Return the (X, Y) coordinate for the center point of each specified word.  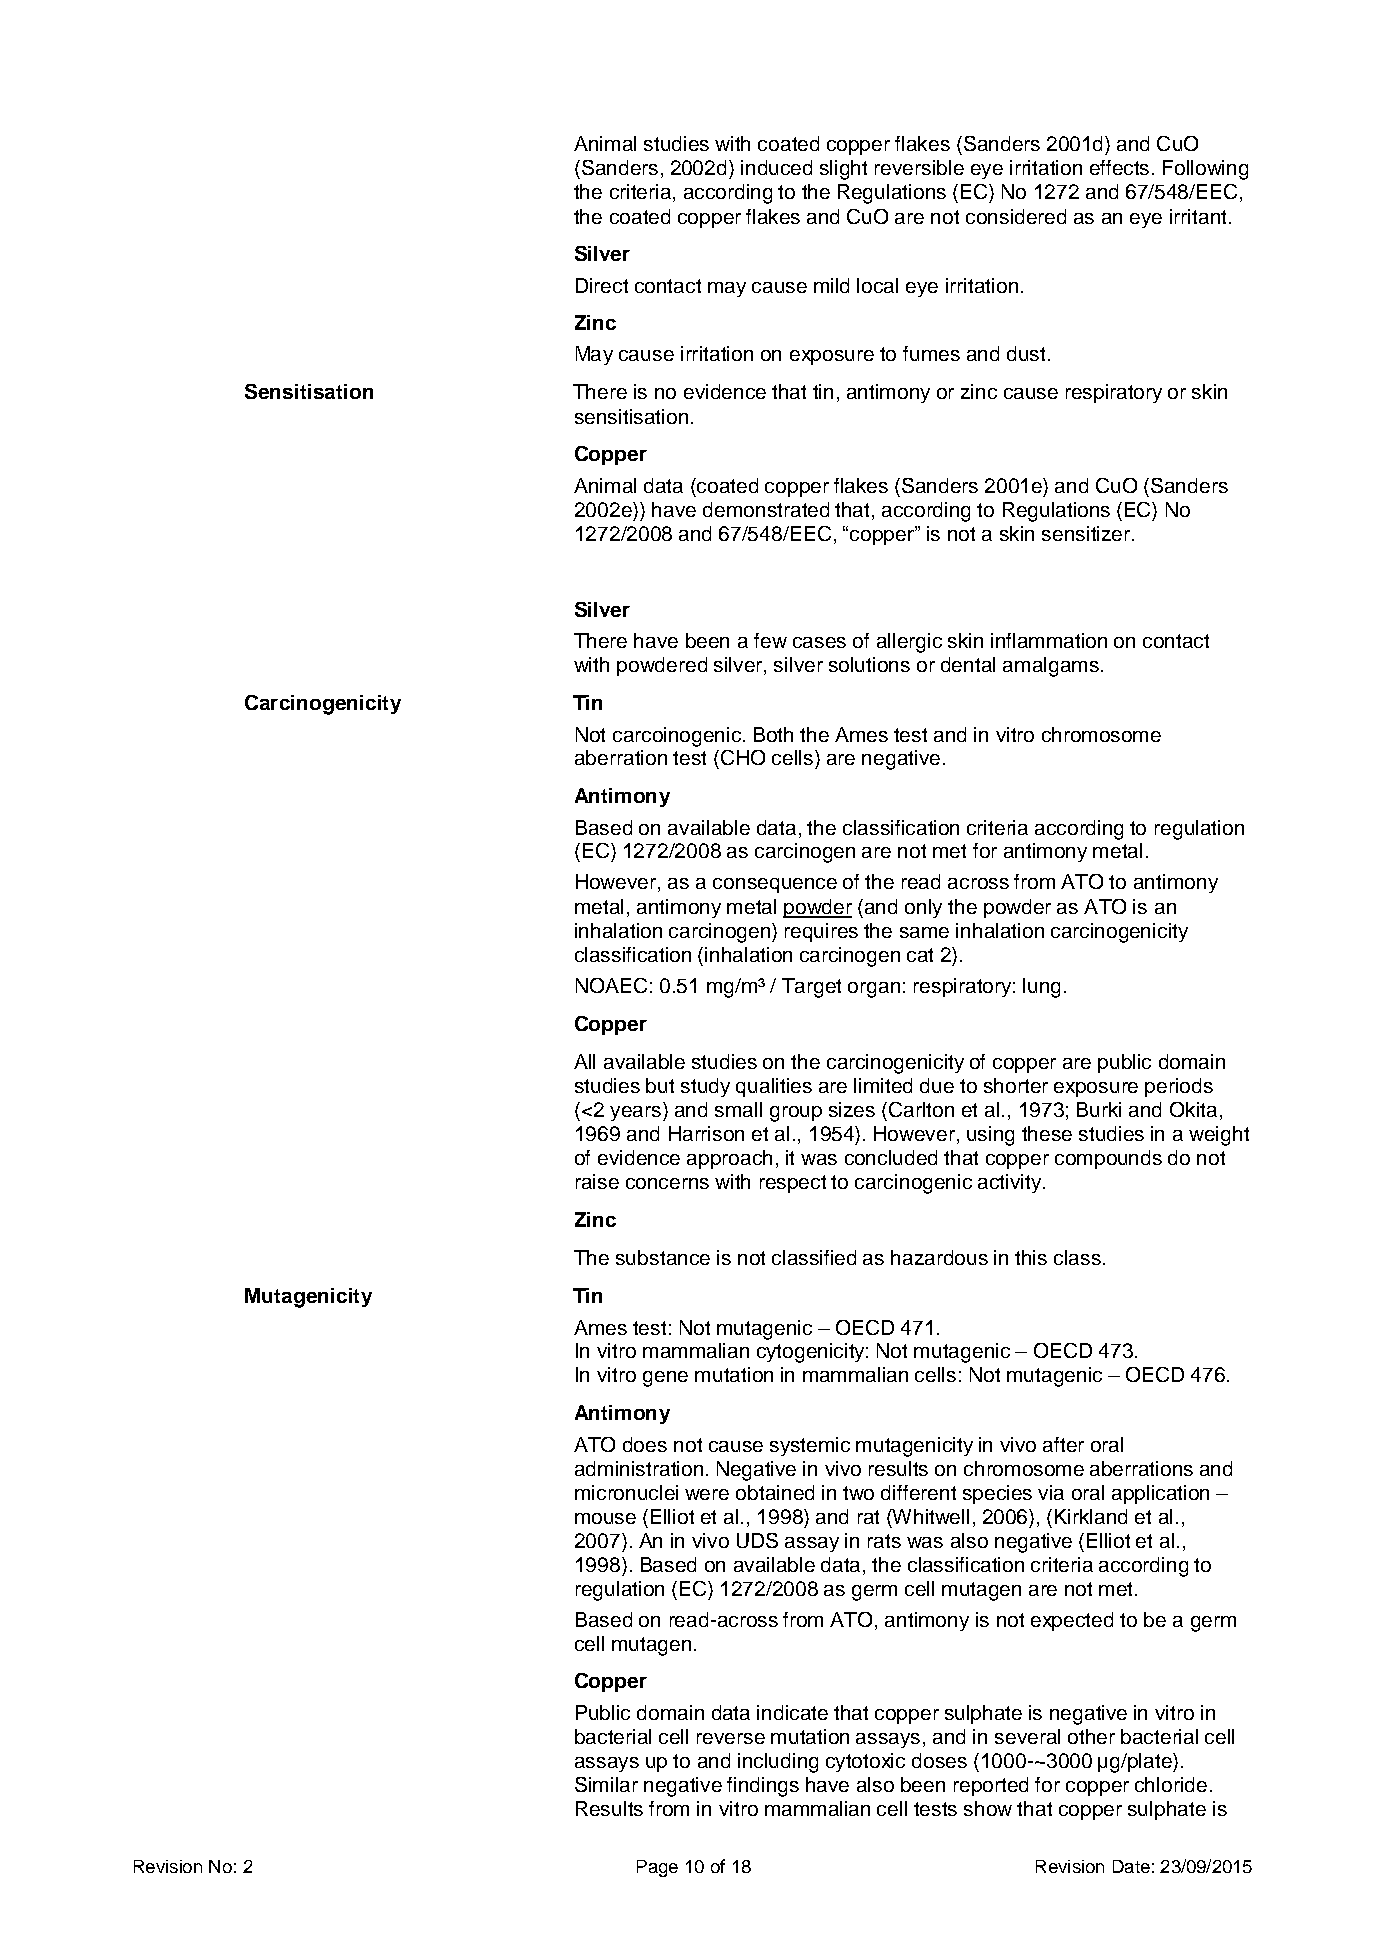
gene (665, 1379)
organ (874, 990)
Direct (602, 285)
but (660, 1085)
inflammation (1049, 640)
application (1160, 1494)
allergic (909, 643)
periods (1179, 1087)
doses (939, 1760)
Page (657, 1868)
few (770, 640)
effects (1119, 167)
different (918, 1492)
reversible (919, 167)
